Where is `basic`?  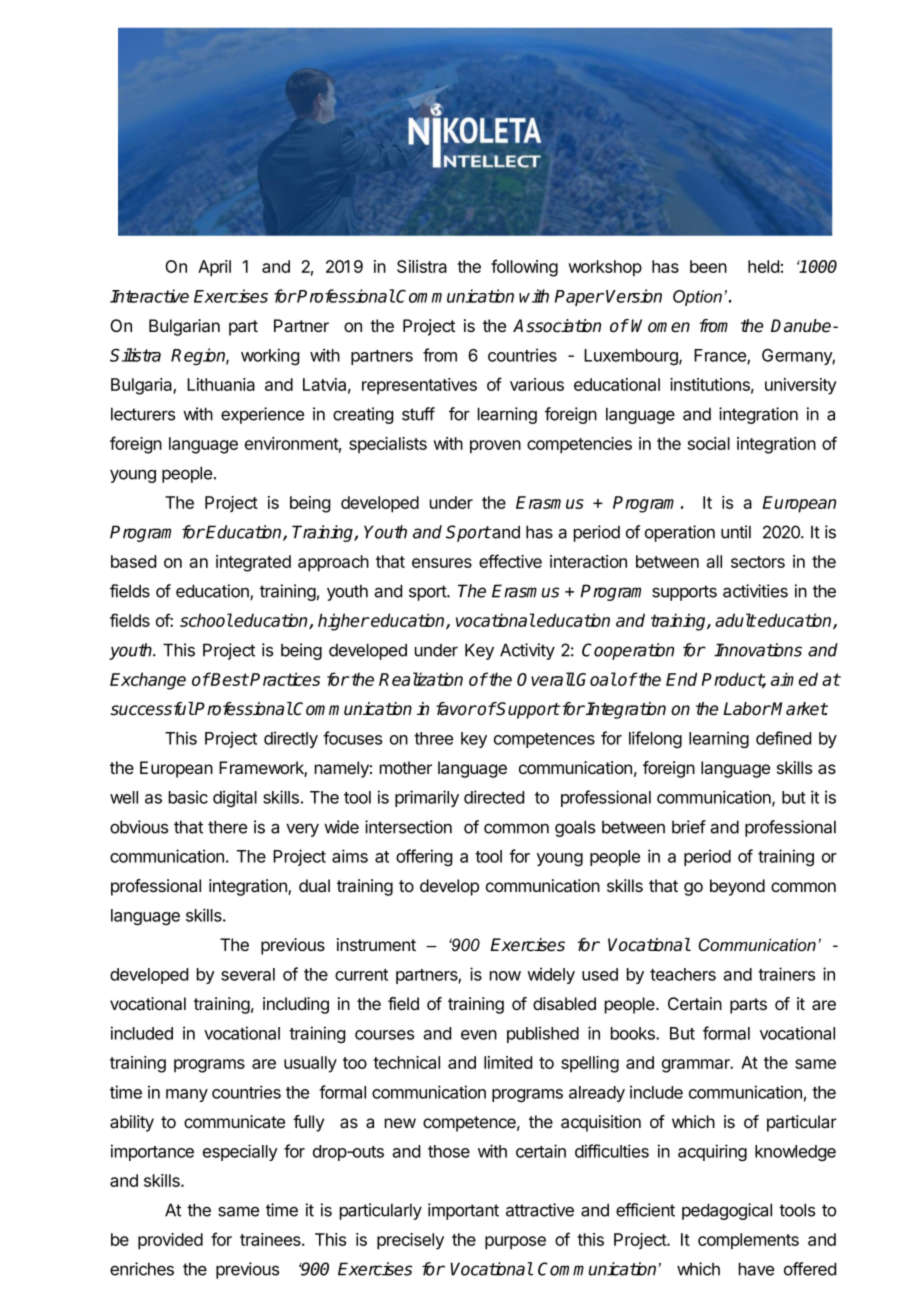 basic is located at coordinates (188, 797).
